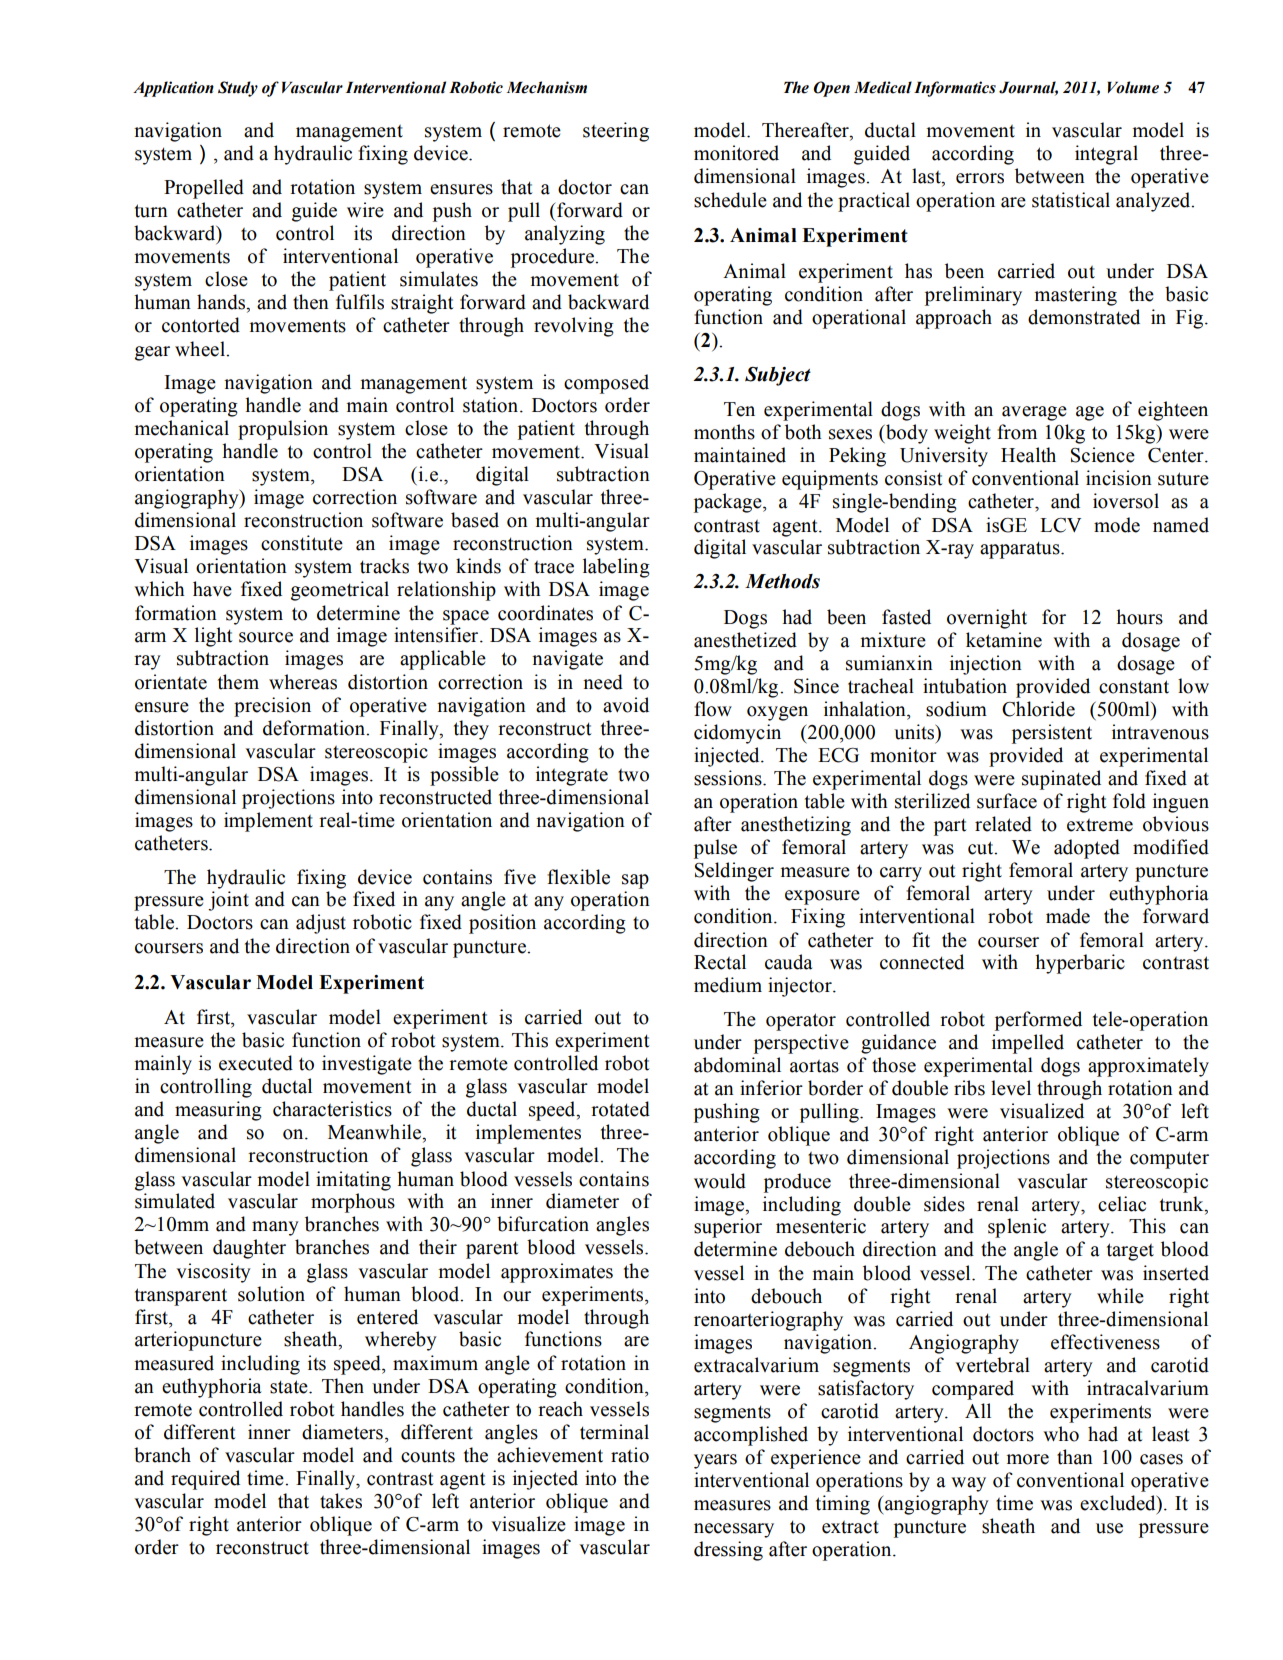  What do you see at coordinates (734, 1530) in the document?
I see `necessary` at bounding box center [734, 1530].
